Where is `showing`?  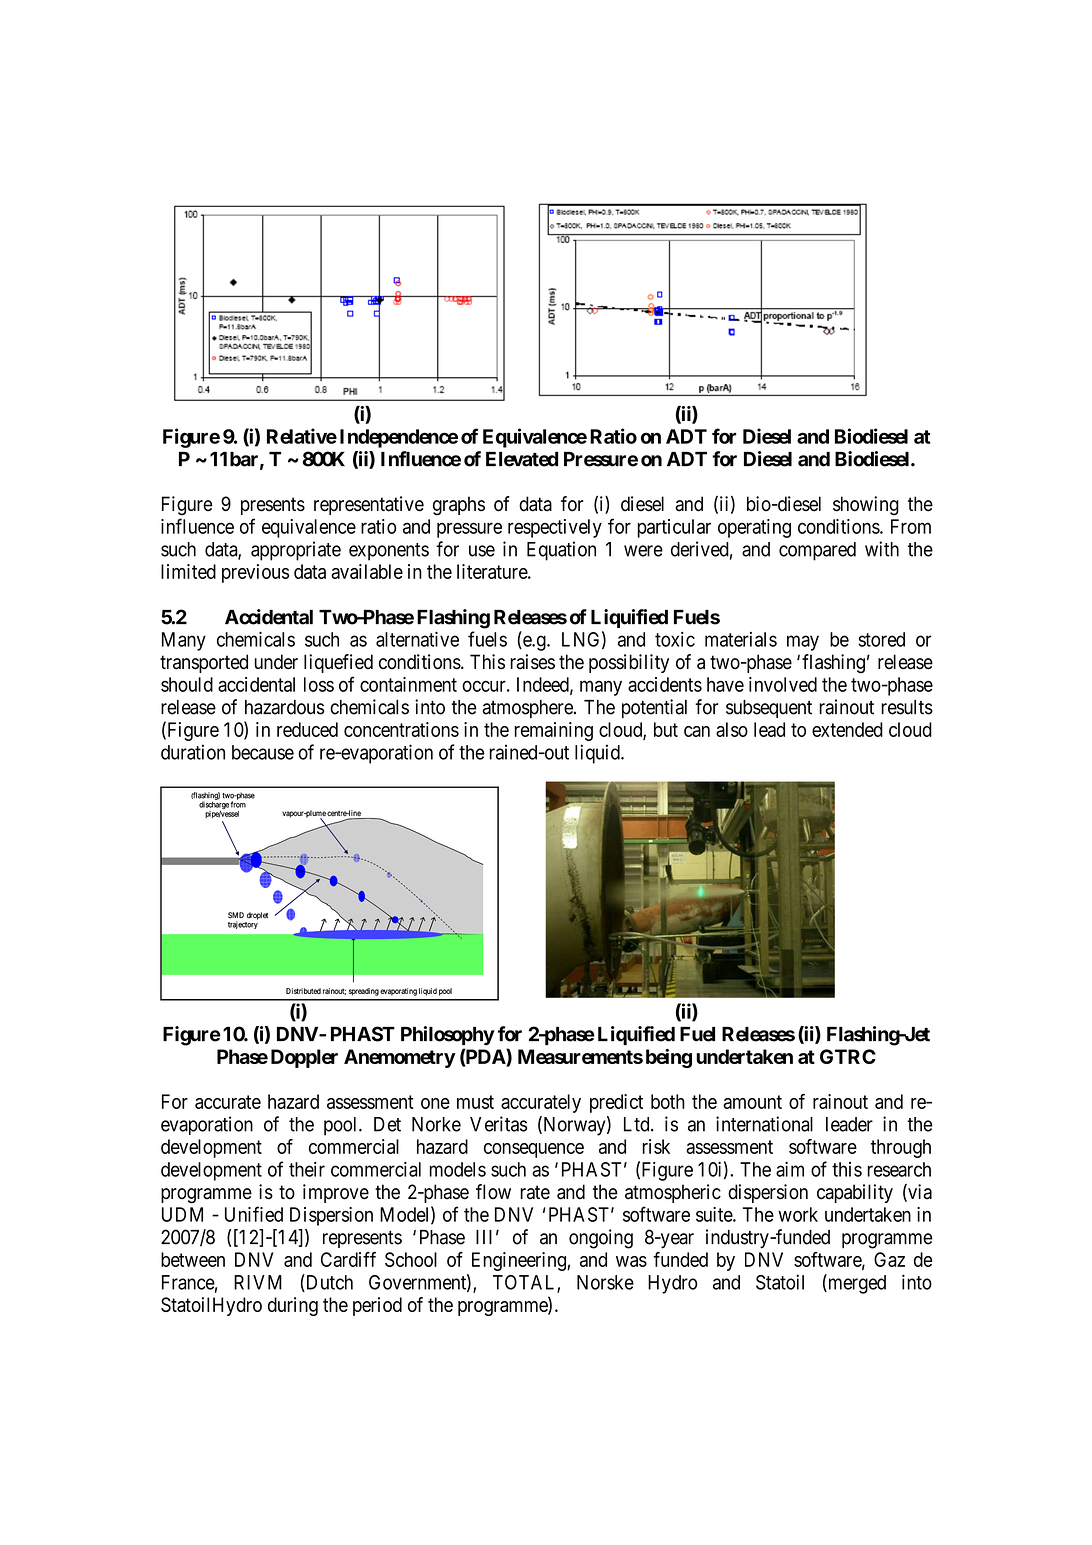 showing is located at coordinates (866, 506).
